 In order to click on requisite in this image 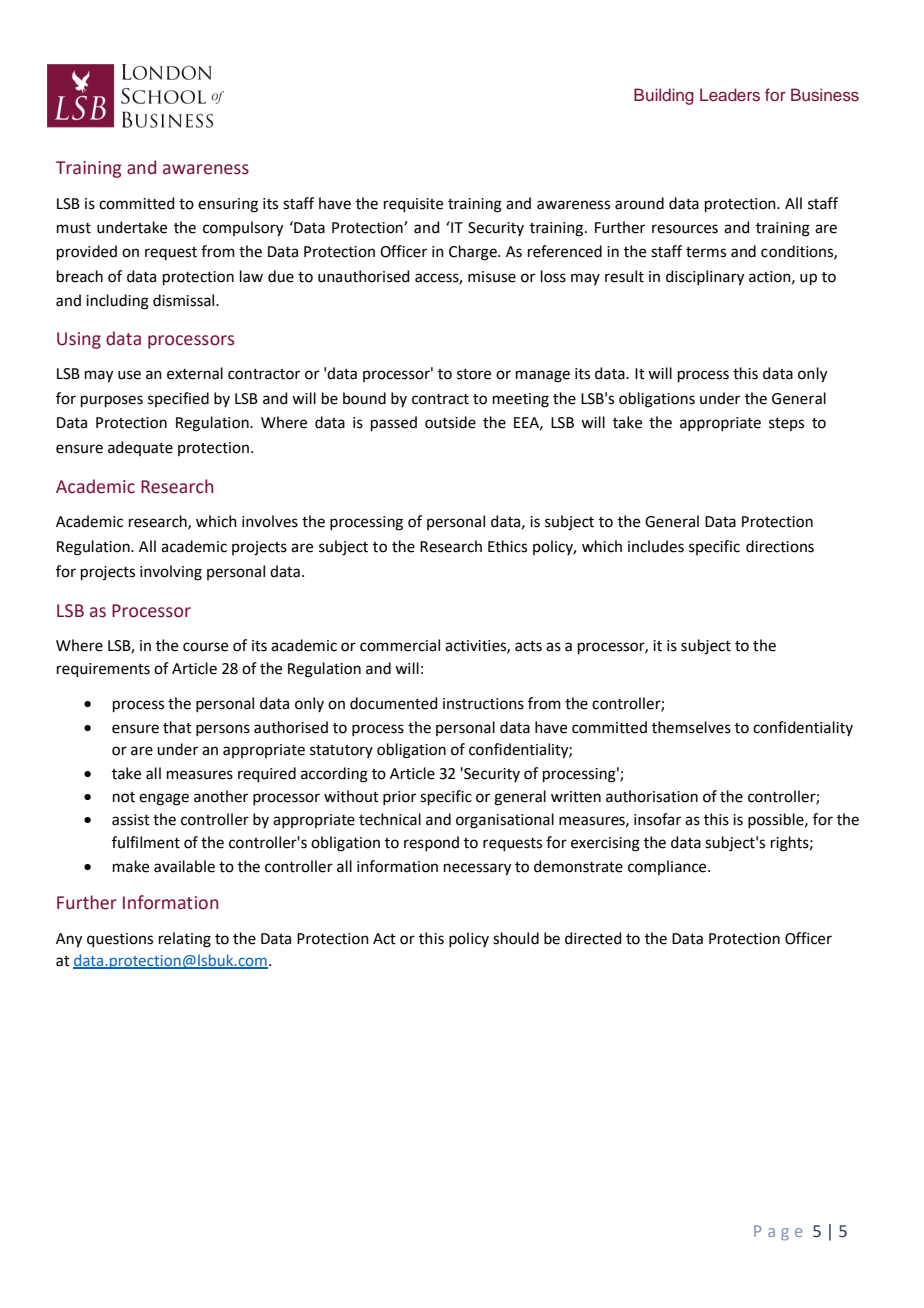, I will do `click(413, 205)`.
